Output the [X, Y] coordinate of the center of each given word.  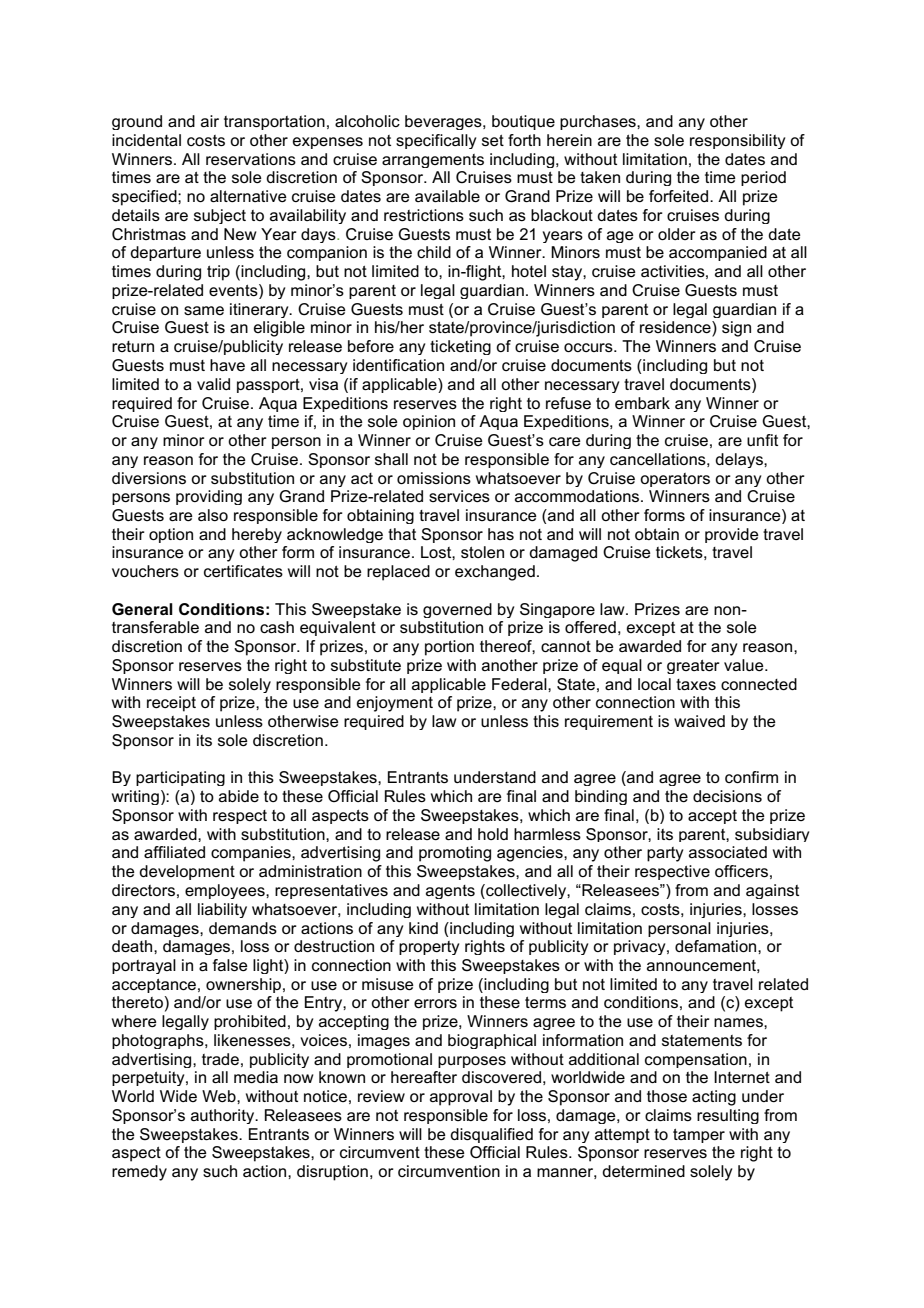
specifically [436, 141]
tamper [699, 1136]
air [210, 121]
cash [277, 627]
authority [224, 1116]
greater [693, 667]
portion [449, 648]
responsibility [737, 141]
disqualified [491, 1135]
